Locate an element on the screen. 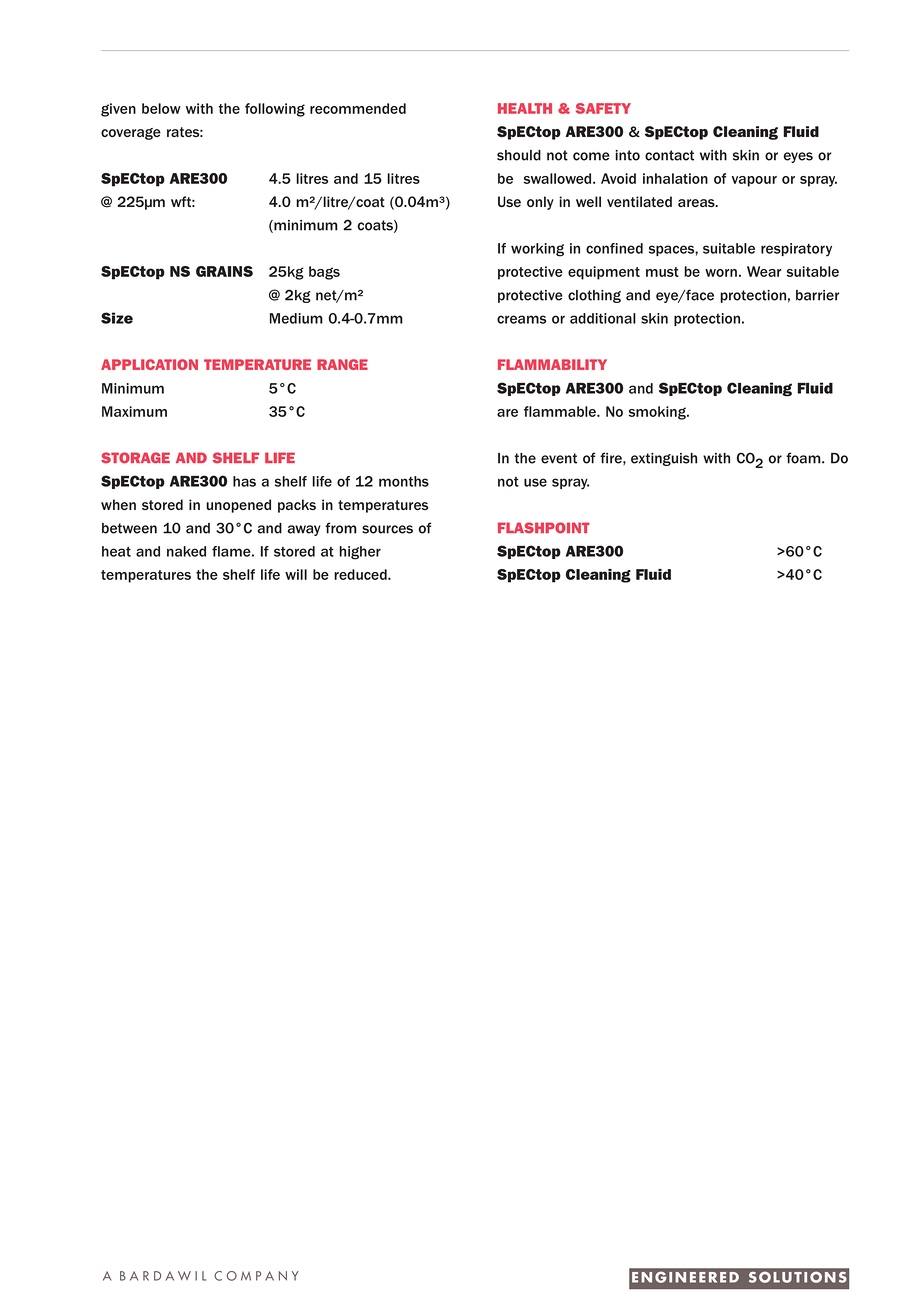 This screenshot has width=924, height=1308. will is located at coordinates (296, 574).
